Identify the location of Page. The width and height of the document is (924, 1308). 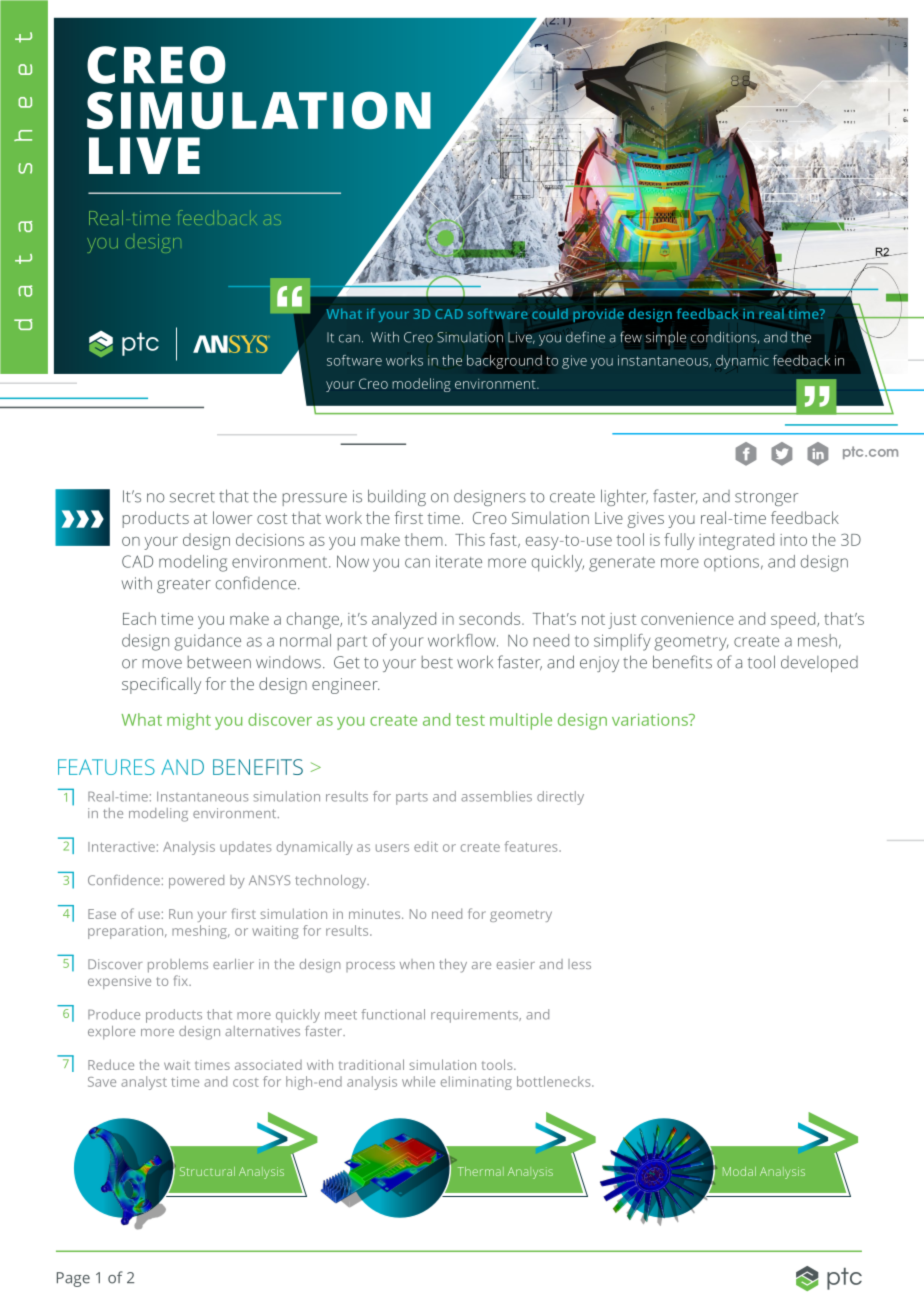
(73, 1279).
